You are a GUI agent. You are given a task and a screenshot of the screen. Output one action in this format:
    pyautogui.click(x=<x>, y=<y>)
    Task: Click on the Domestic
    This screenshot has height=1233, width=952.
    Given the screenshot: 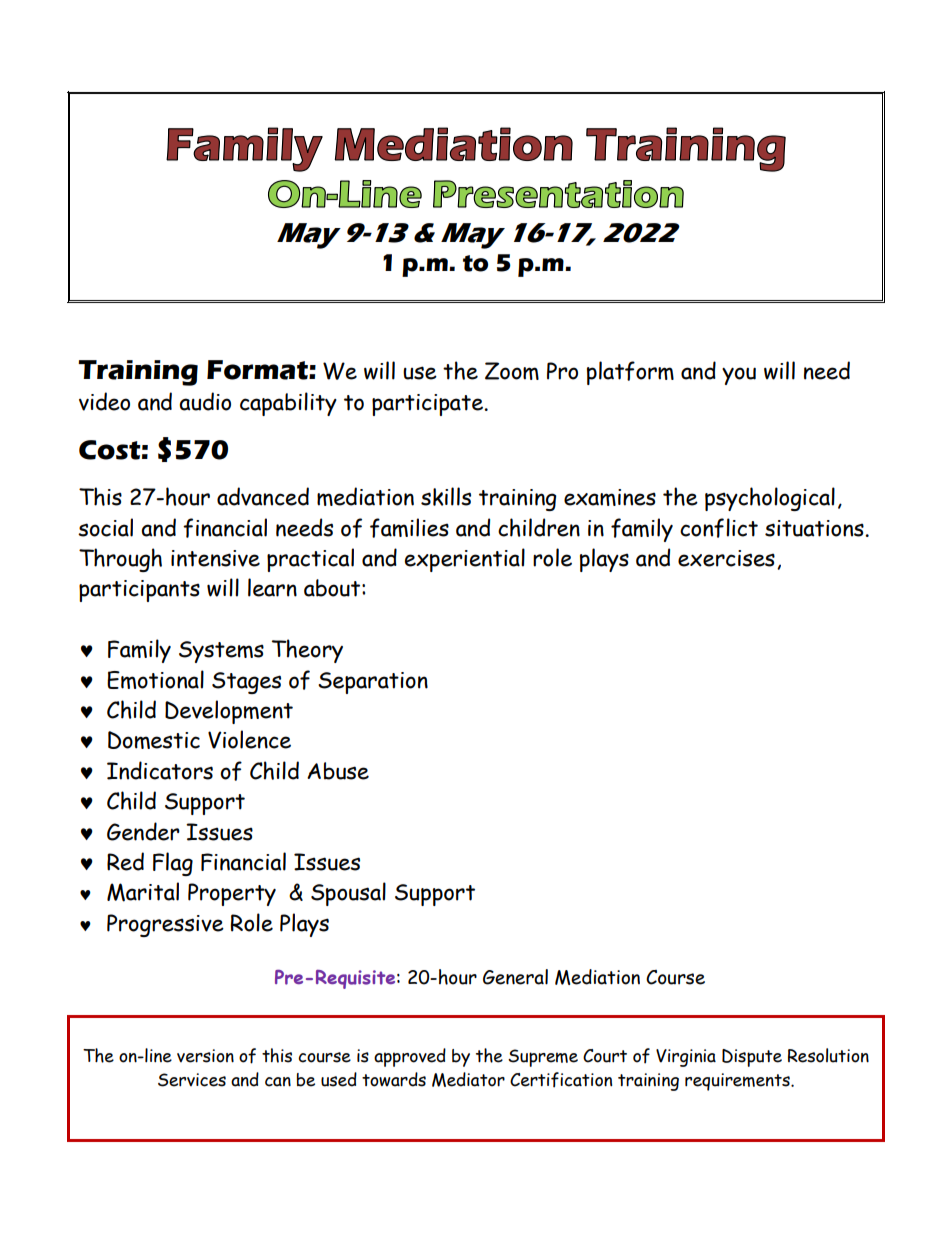 What is the action you would take?
    pyautogui.click(x=154, y=740)
